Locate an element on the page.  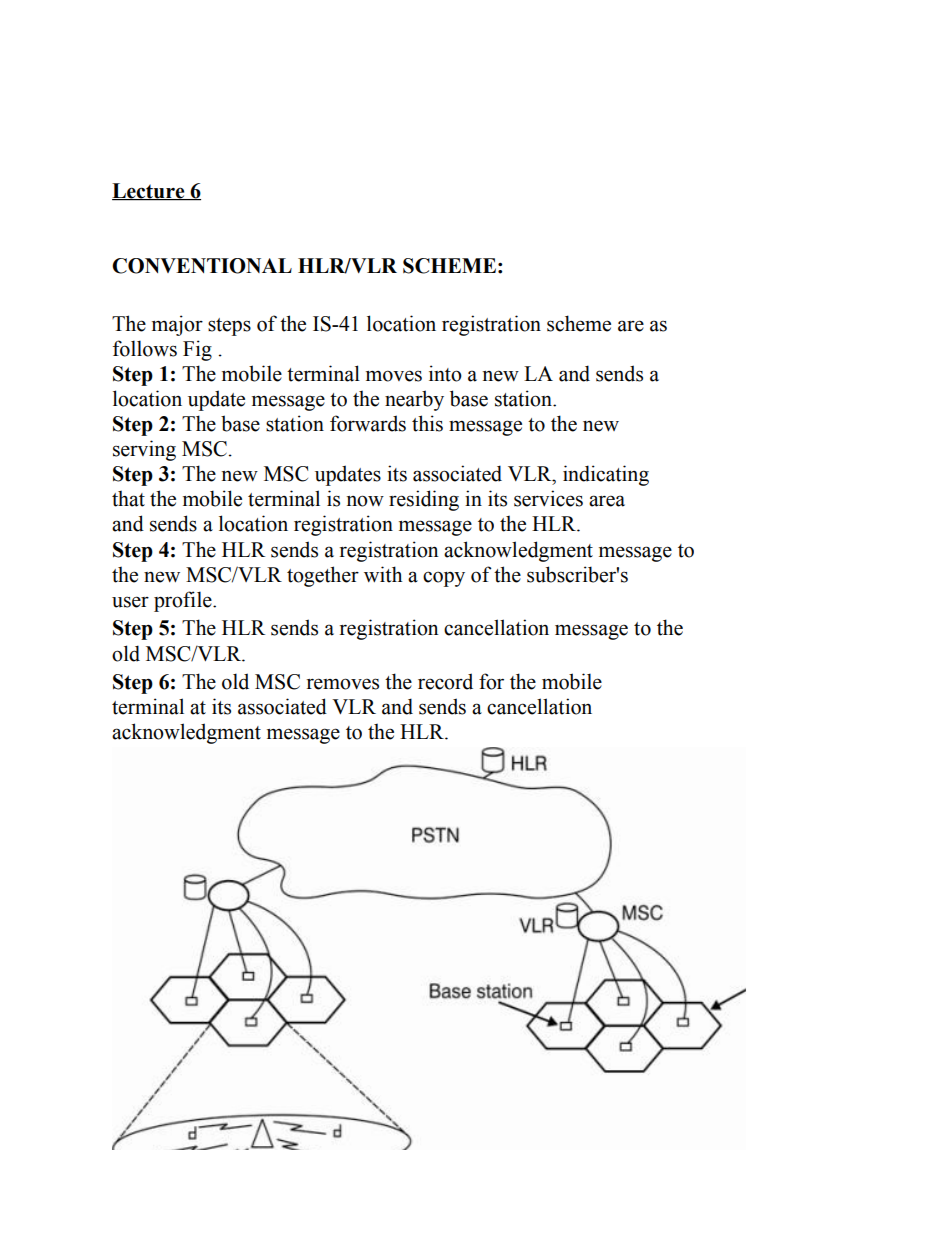
profile is located at coordinates (184, 601).
